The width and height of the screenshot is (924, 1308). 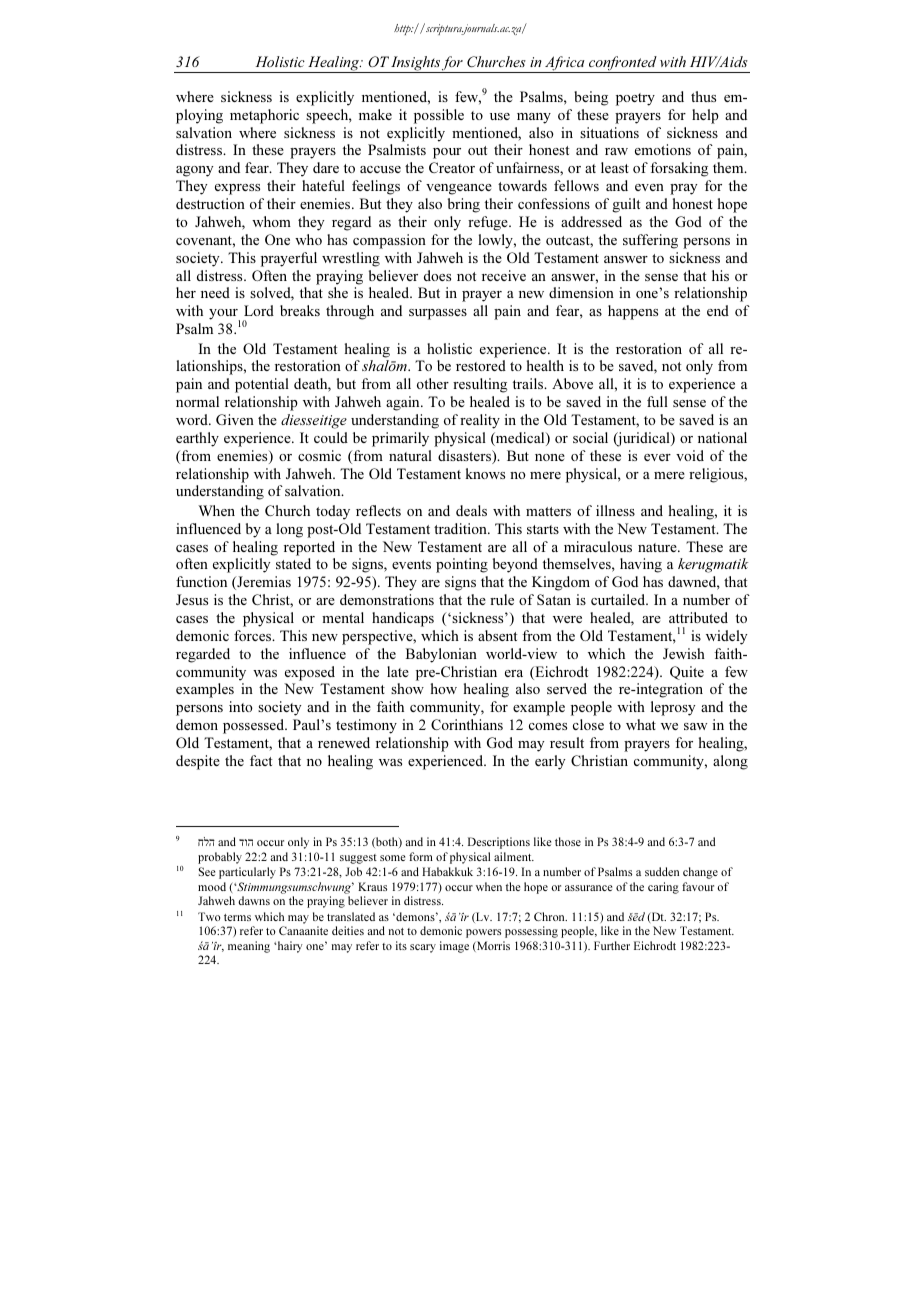 What do you see at coordinates (635, 99) in the screenshot?
I see `poetry` at bounding box center [635, 99].
